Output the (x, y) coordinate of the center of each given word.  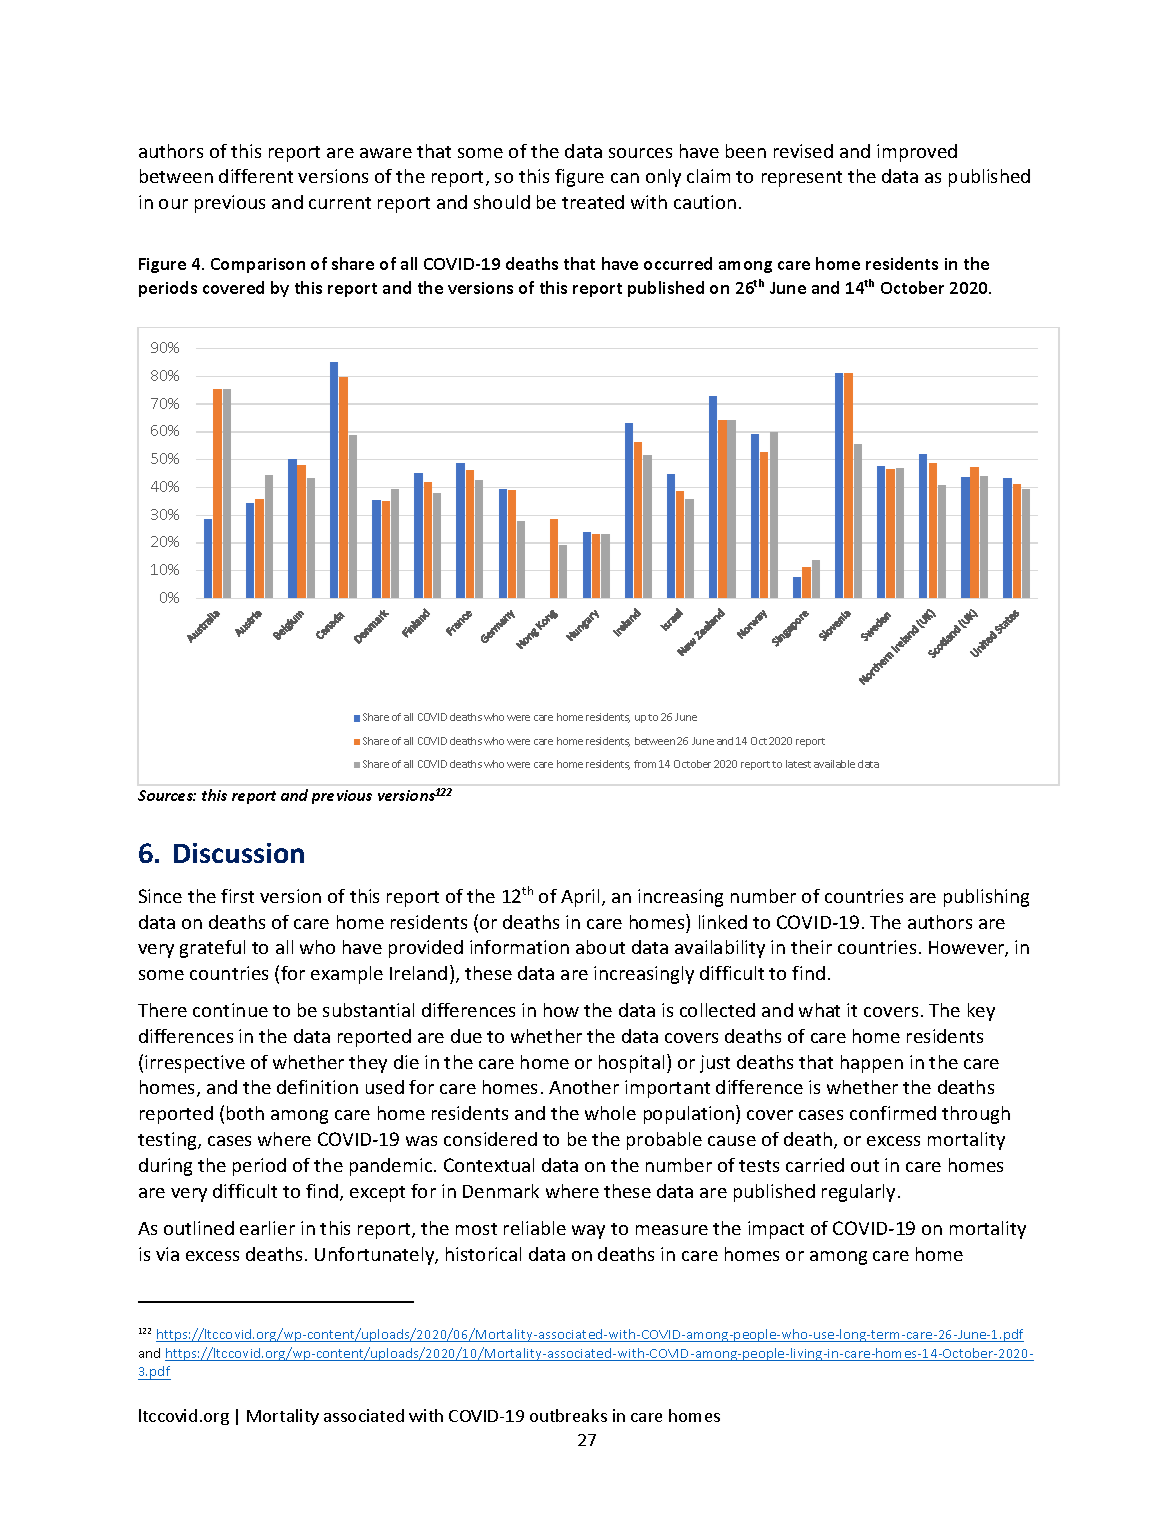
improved (917, 153)
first (237, 896)
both (245, 1113)
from (645, 764)
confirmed (893, 1113)
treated (593, 202)
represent (802, 179)
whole (610, 1113)
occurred (678, 263)
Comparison (258, 265)
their (811, 947)
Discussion (239, 853)
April (582, 898)
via (167, 1254)
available (834, 764)
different (256, 176)
